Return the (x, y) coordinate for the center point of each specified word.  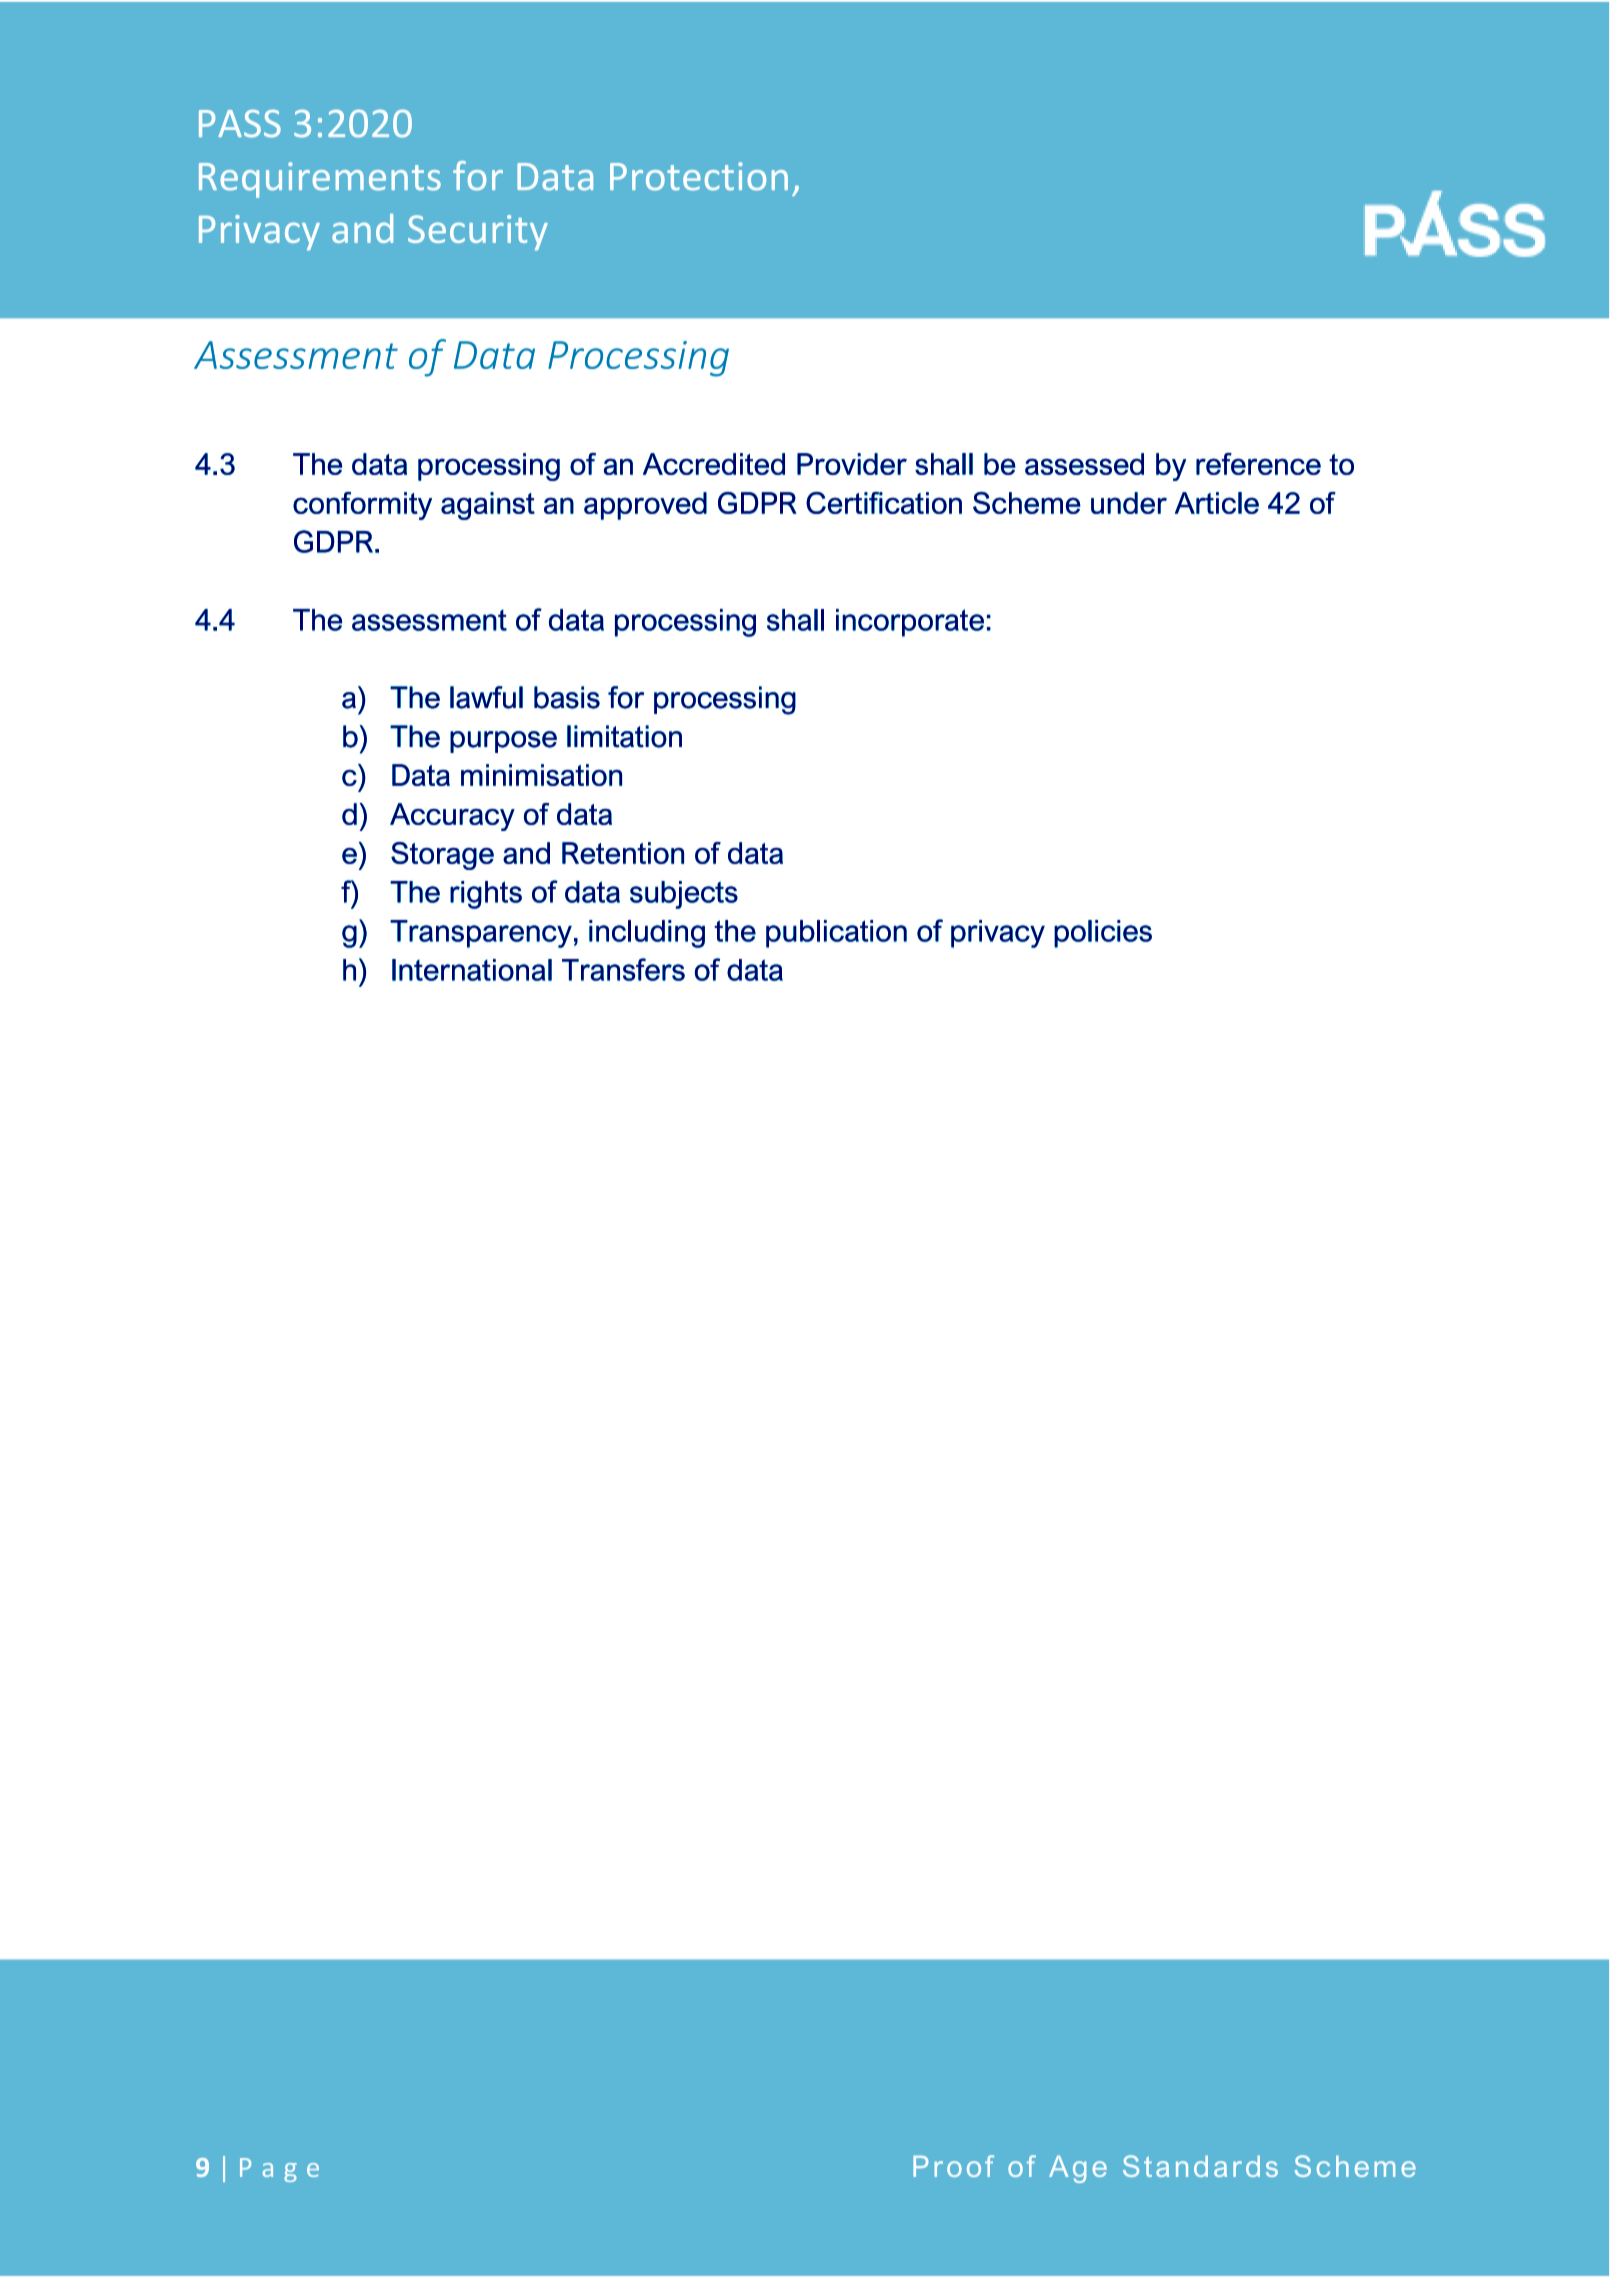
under (1129, 503)
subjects (684, 895)
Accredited (714, 464)
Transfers (623, 969)
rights (486, 895)
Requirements (320, 180)
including (647, 934)
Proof (953, 2166)
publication (836, 934)
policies (1103, 934)
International (472, 970)
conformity (362, 506)
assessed (1084, 464)
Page (279, 2170)
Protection (699, 176)
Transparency (481, 934)
